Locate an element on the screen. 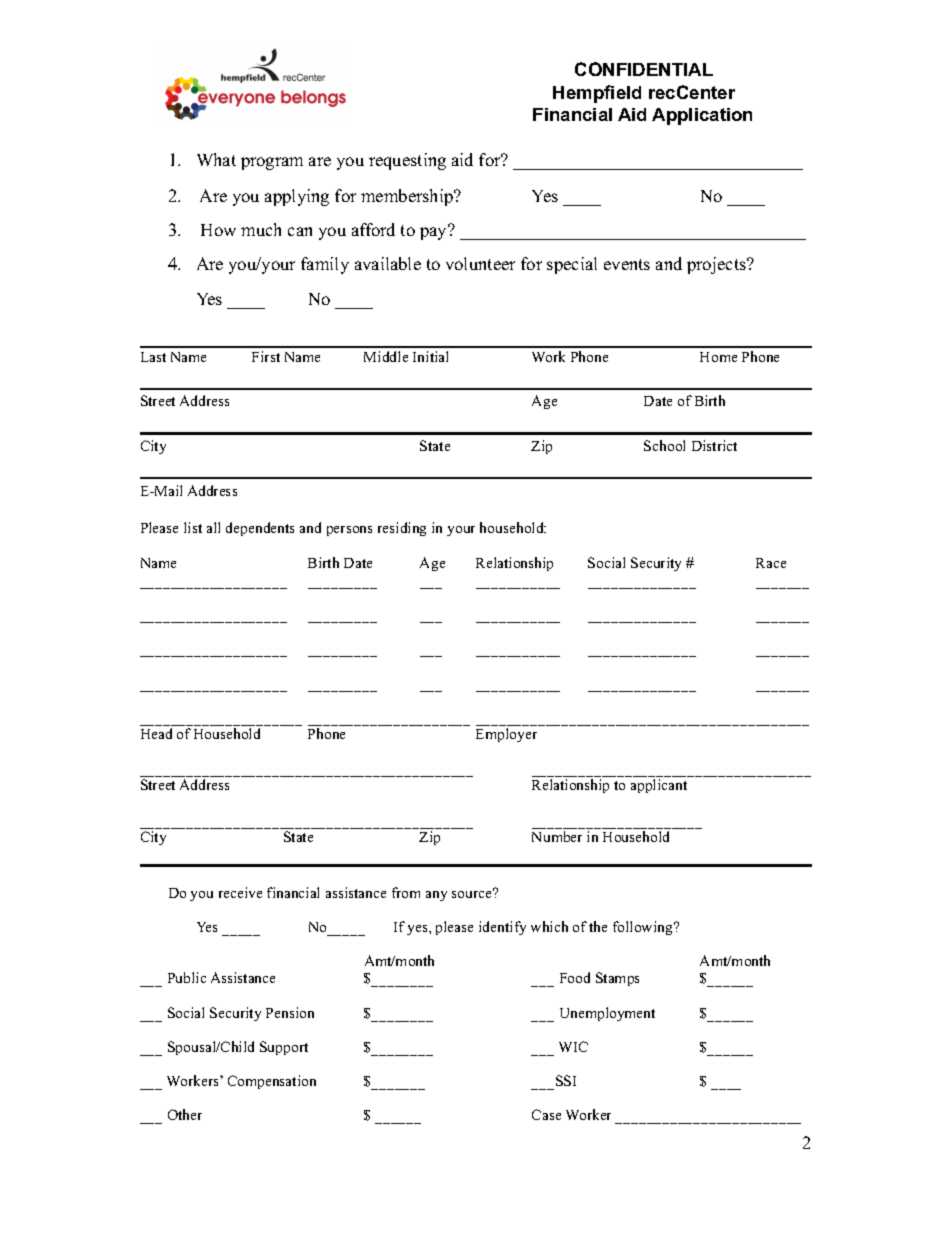 This screenshot has height=1233, width=952. What is located at coordinates (216, 159).
